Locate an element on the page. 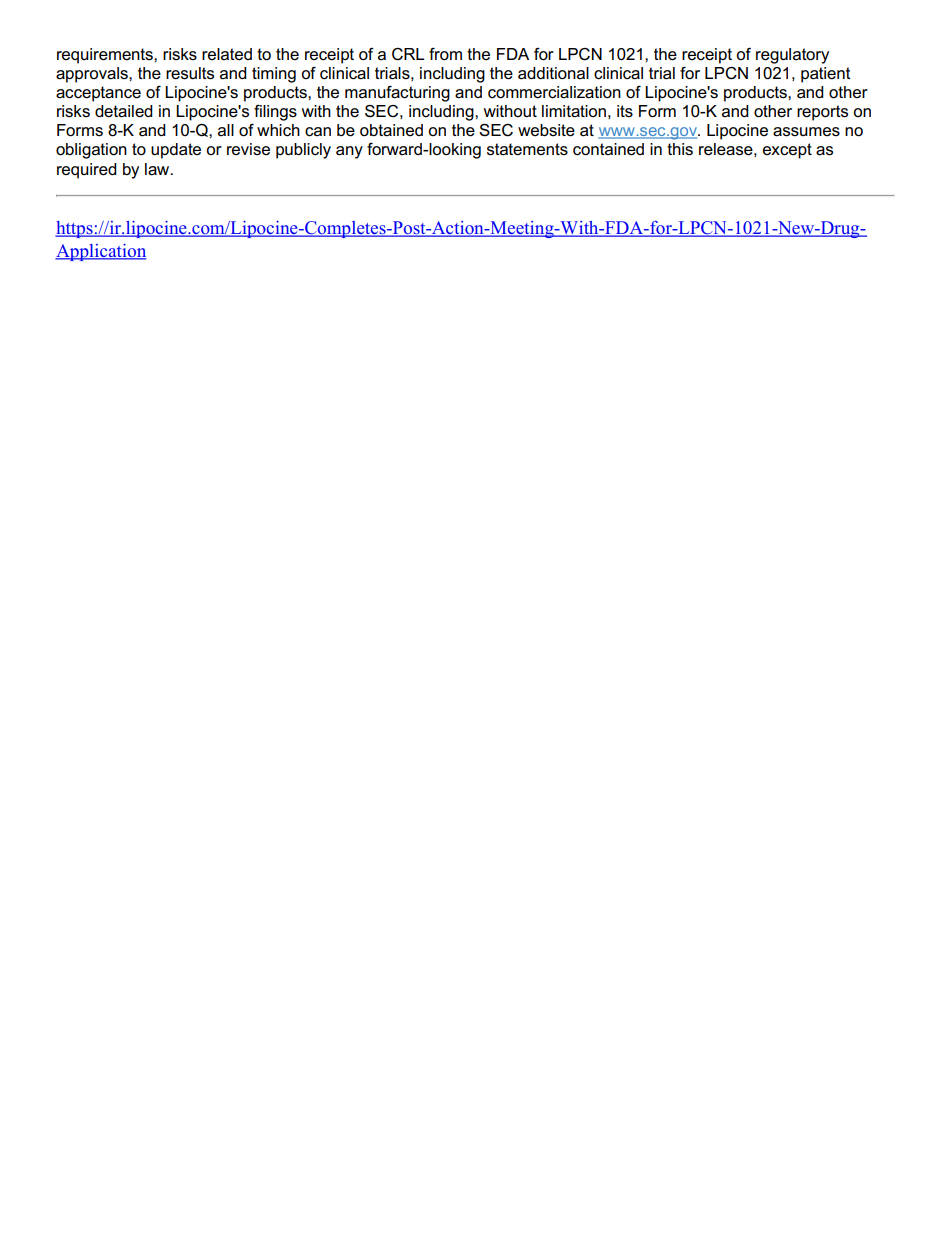  law is located at coordinates (158, 169).
